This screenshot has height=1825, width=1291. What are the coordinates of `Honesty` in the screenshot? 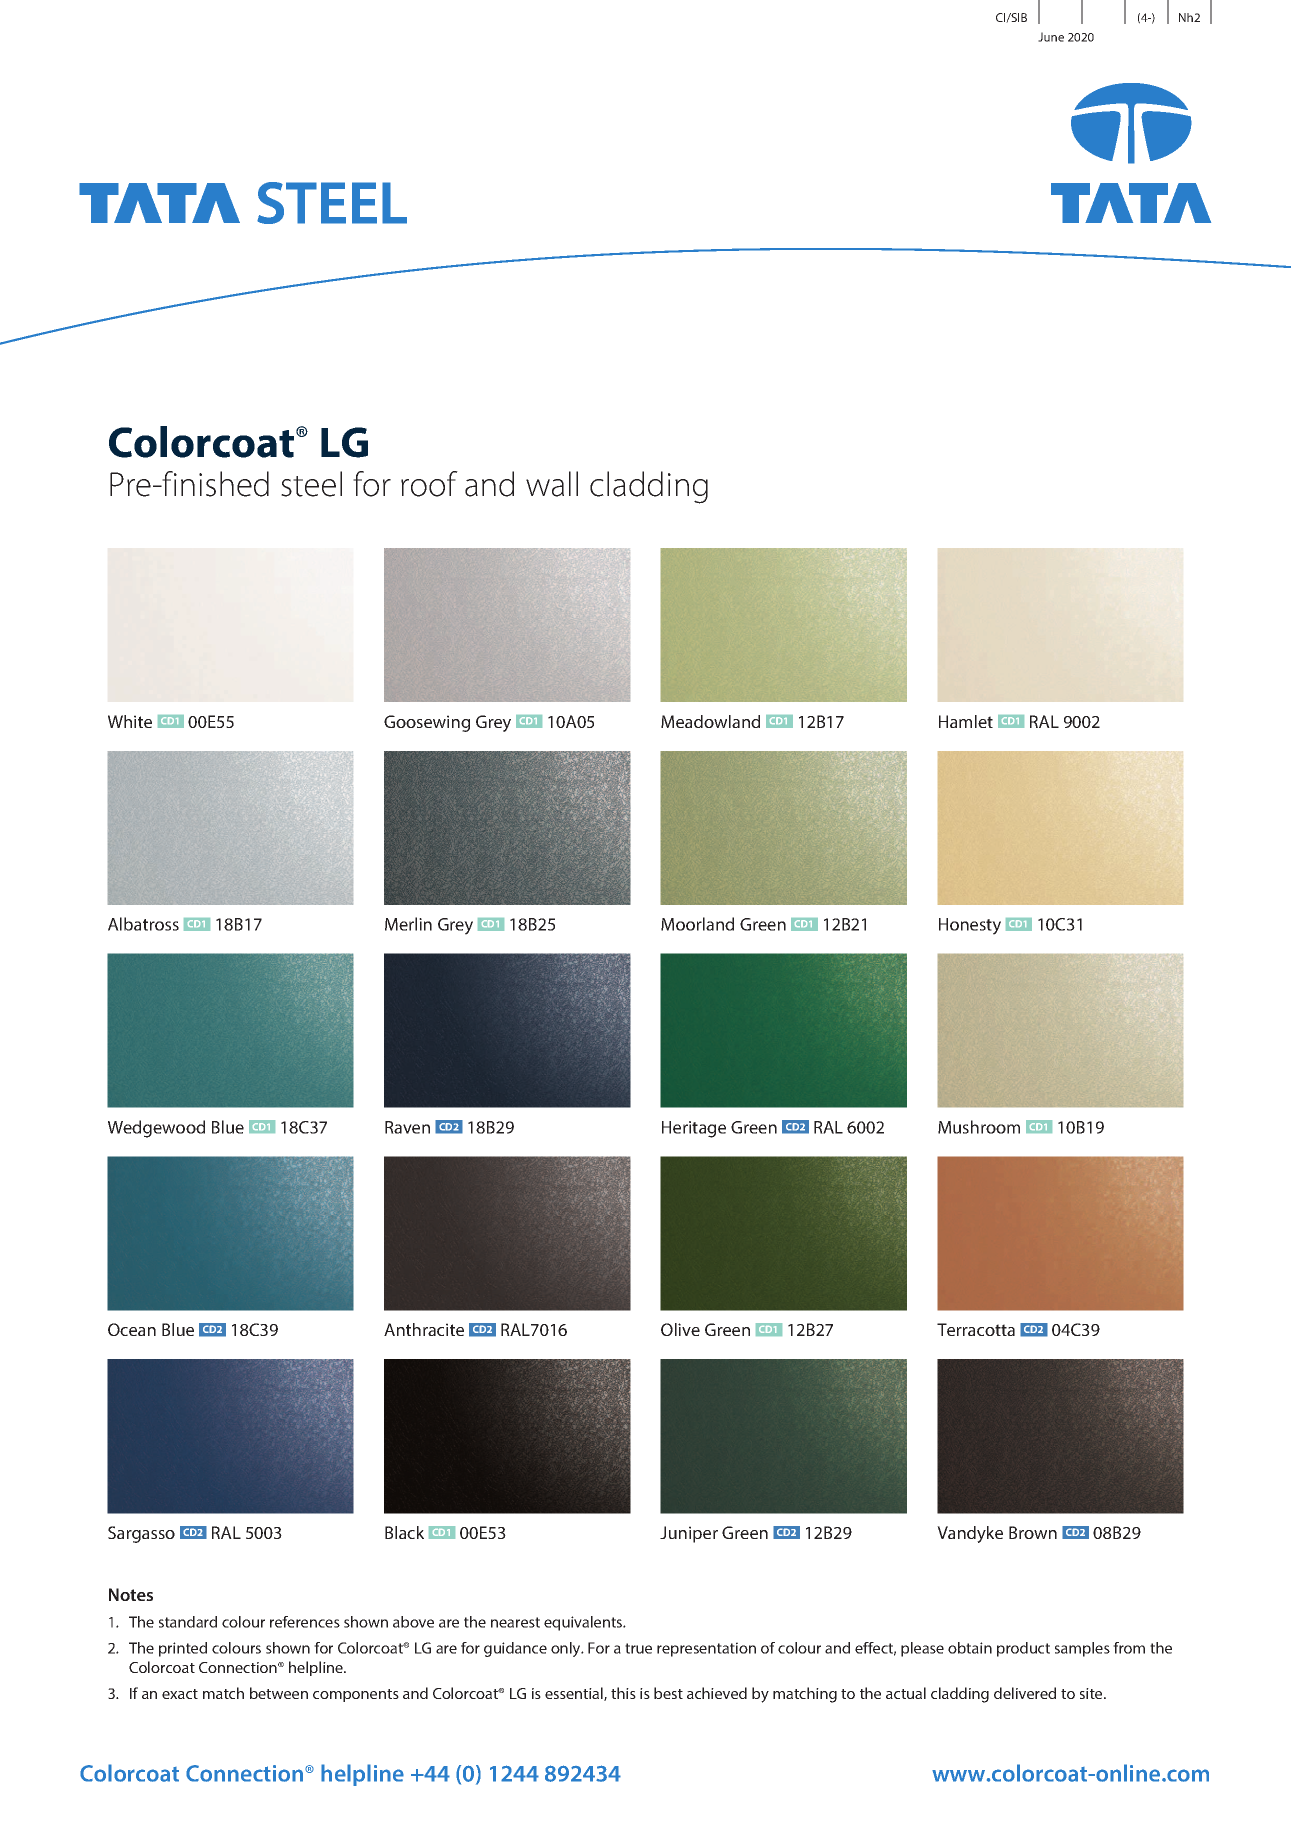 It's located at (970, 926).
